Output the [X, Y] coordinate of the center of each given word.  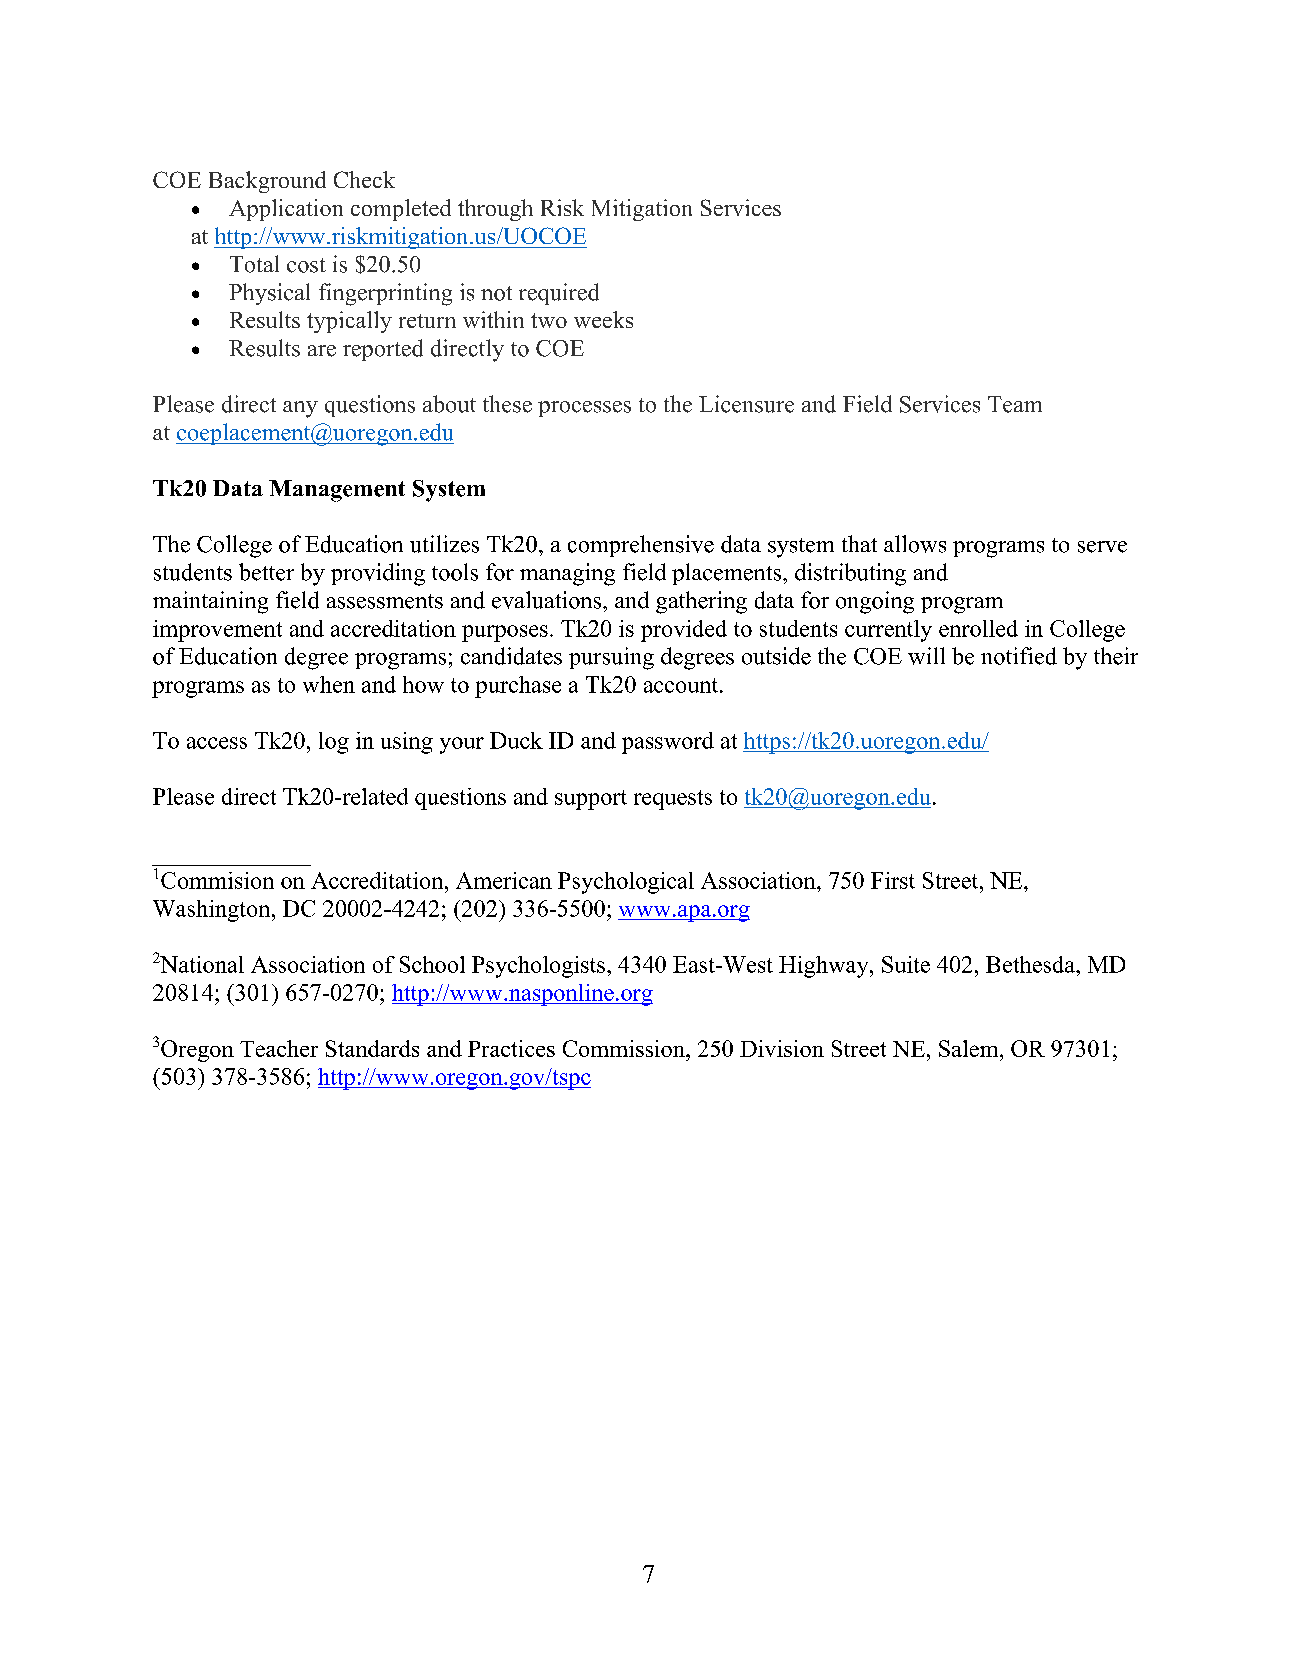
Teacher [279, 1048]
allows [915, 544]
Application [286, 210]
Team [1015, 404]
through [495, 210]
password [668, 743]
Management [337, 491]
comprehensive [641, 546]
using [407, 743]
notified [1019, 656]
